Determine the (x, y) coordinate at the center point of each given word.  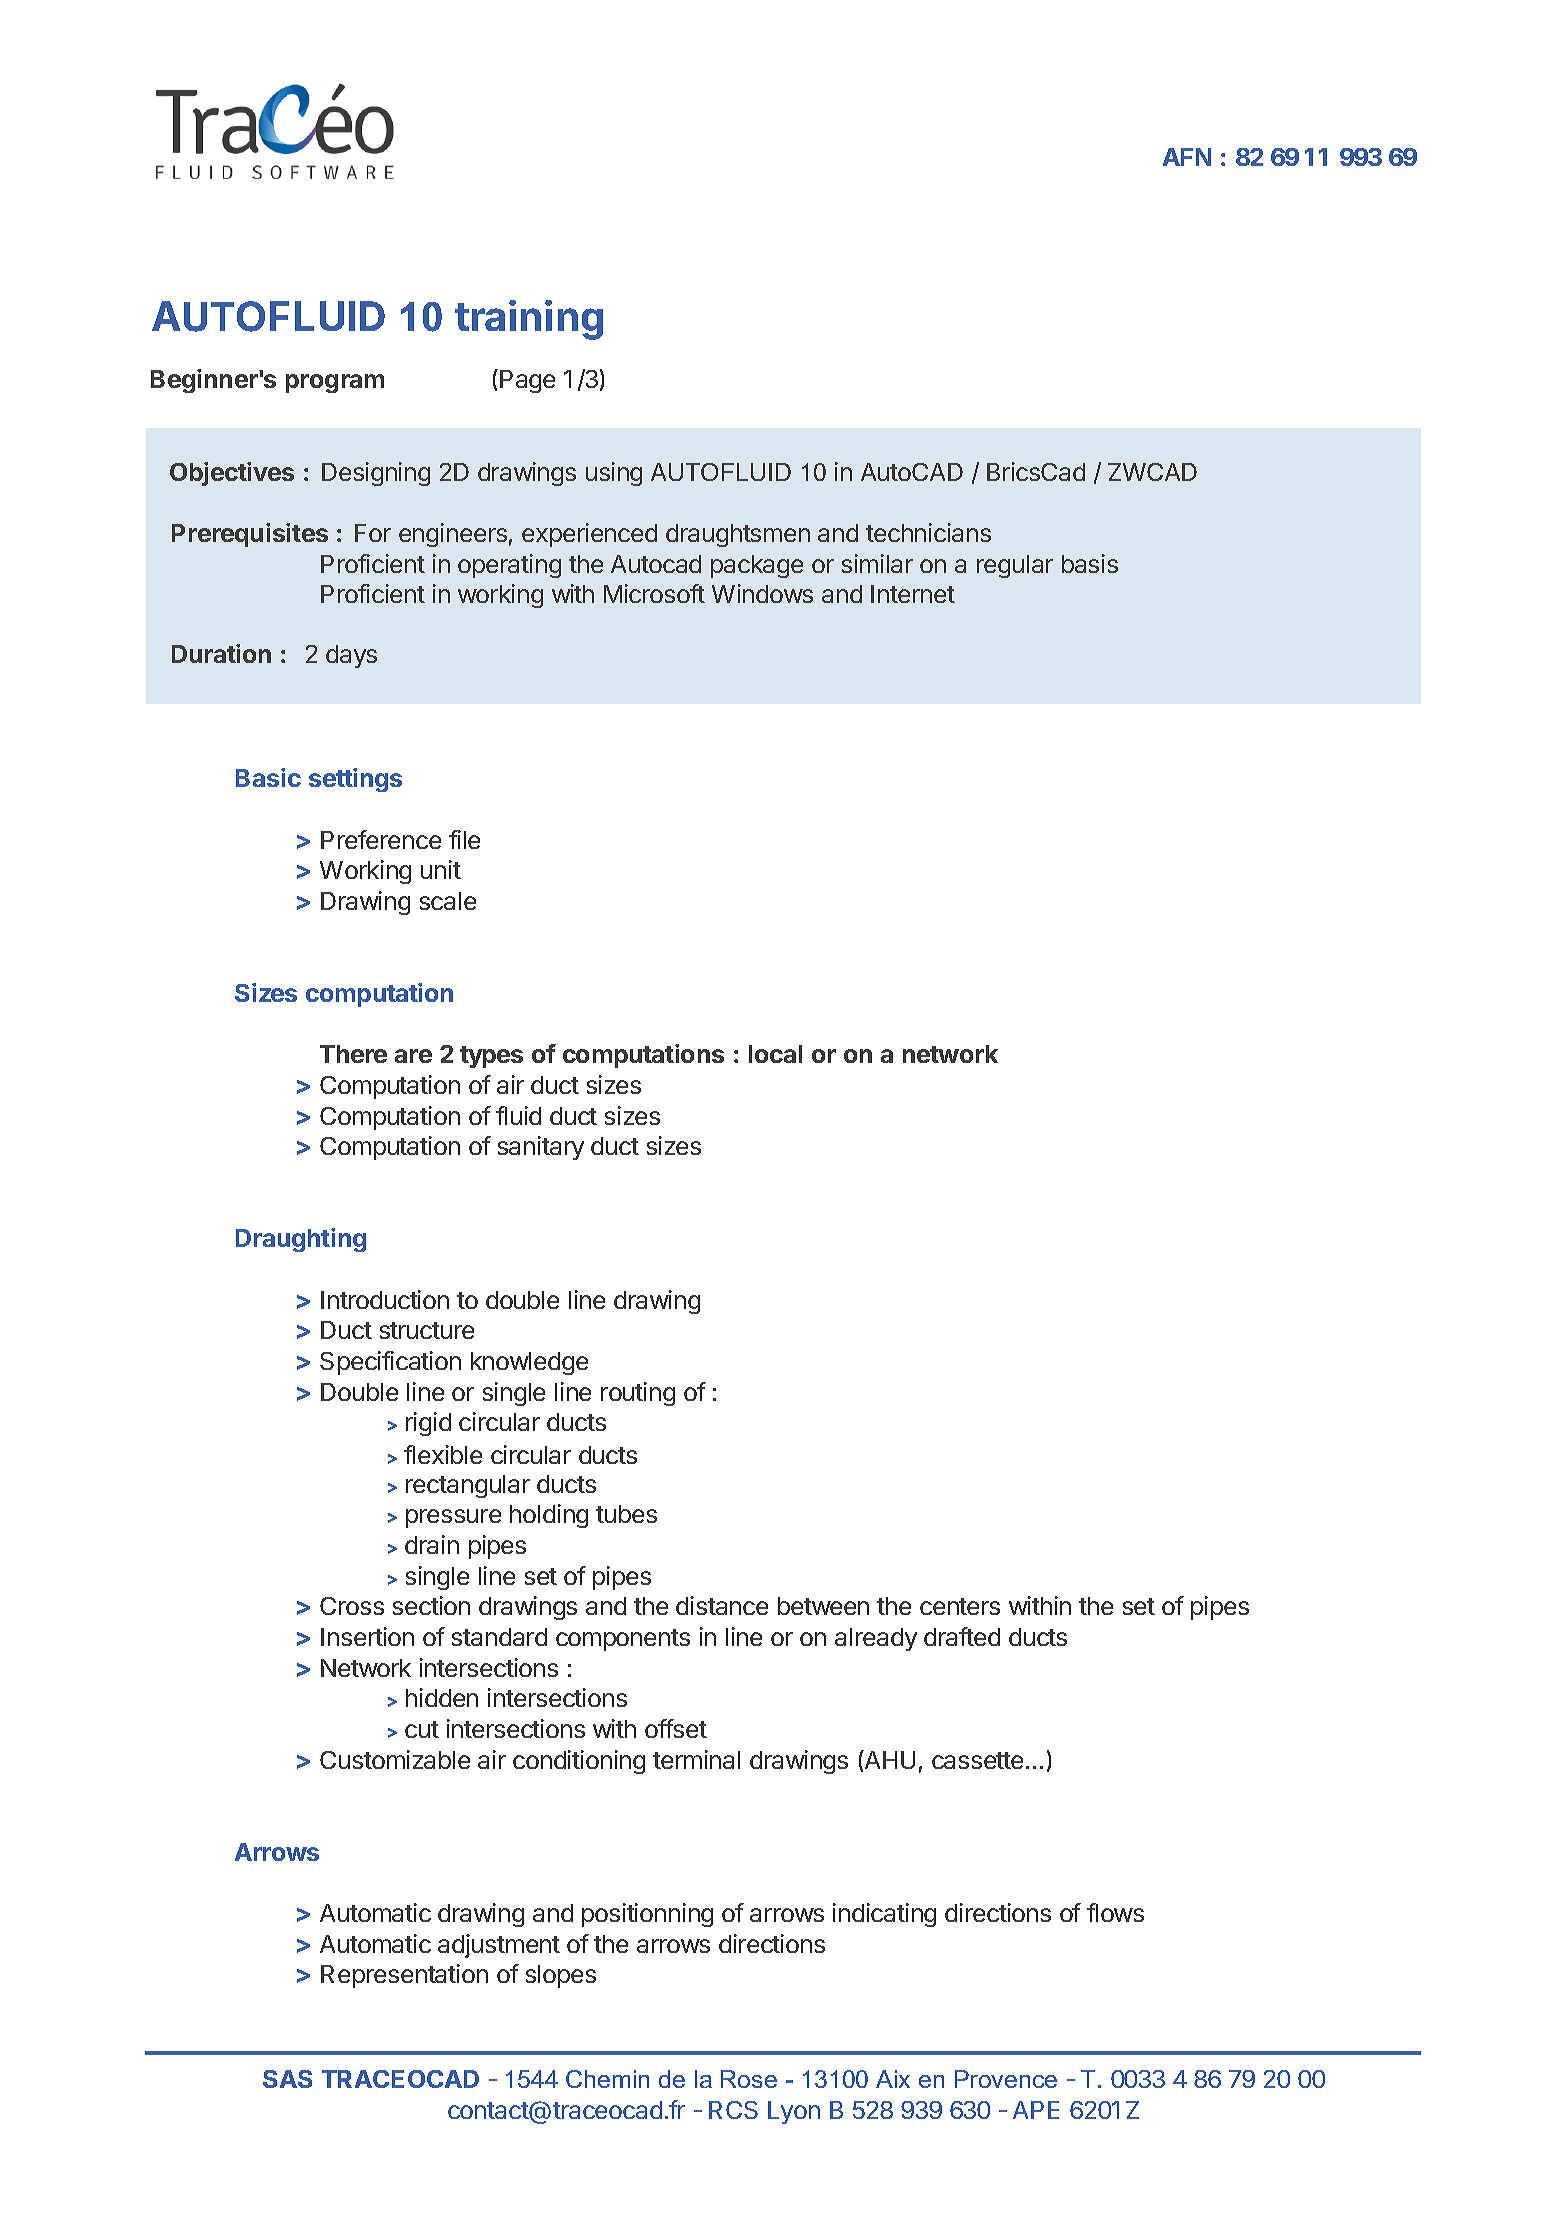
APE (1036, 2110)
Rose (749, 2079)
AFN (1187, 157)
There (353, 1054)
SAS (287, 2079)
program (335, 383)
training (529, 320)
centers (960, 1606)
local (775, 1054)
